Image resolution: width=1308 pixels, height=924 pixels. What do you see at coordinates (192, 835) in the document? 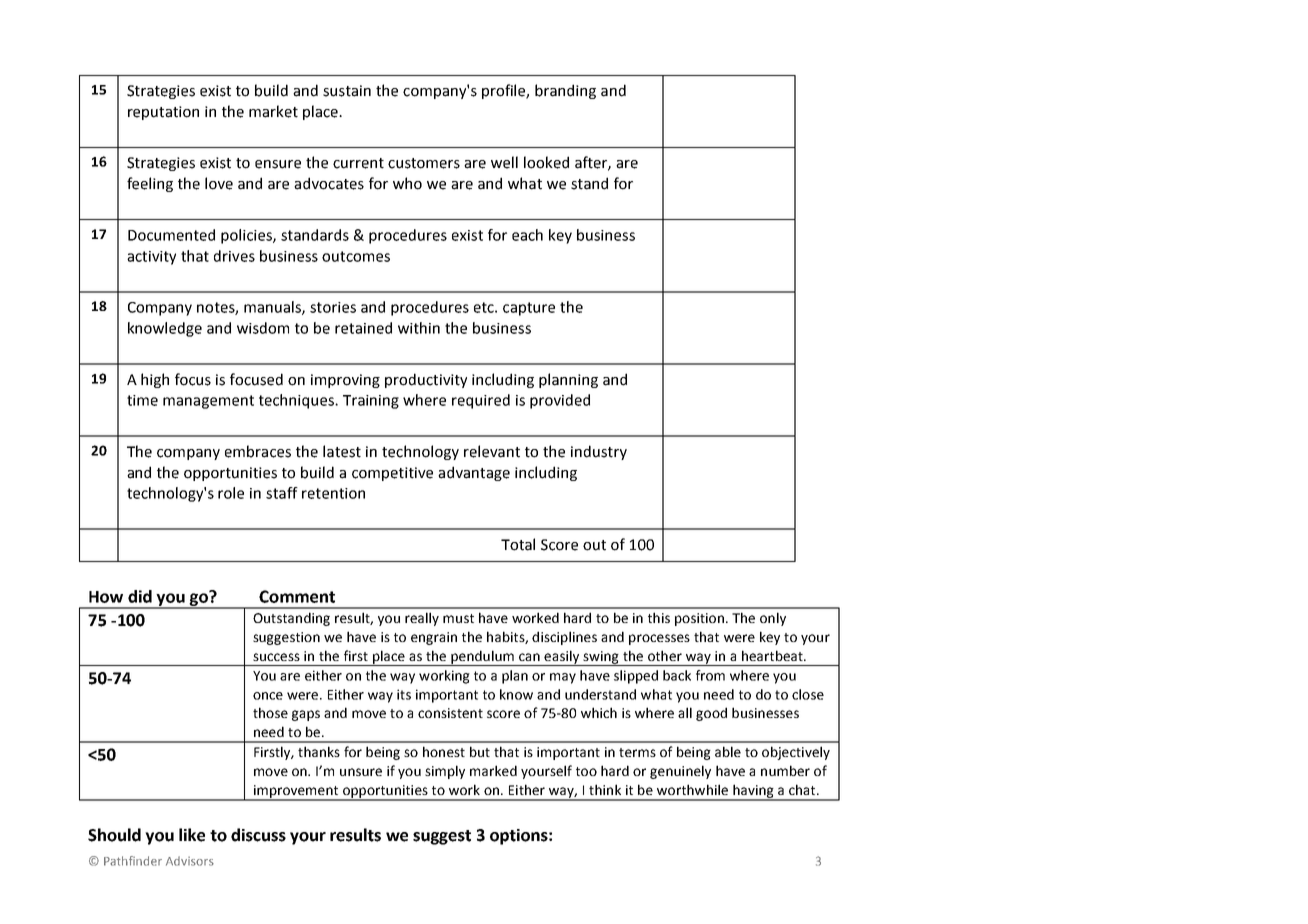
I see `like` at bounding box center [192, 835].
